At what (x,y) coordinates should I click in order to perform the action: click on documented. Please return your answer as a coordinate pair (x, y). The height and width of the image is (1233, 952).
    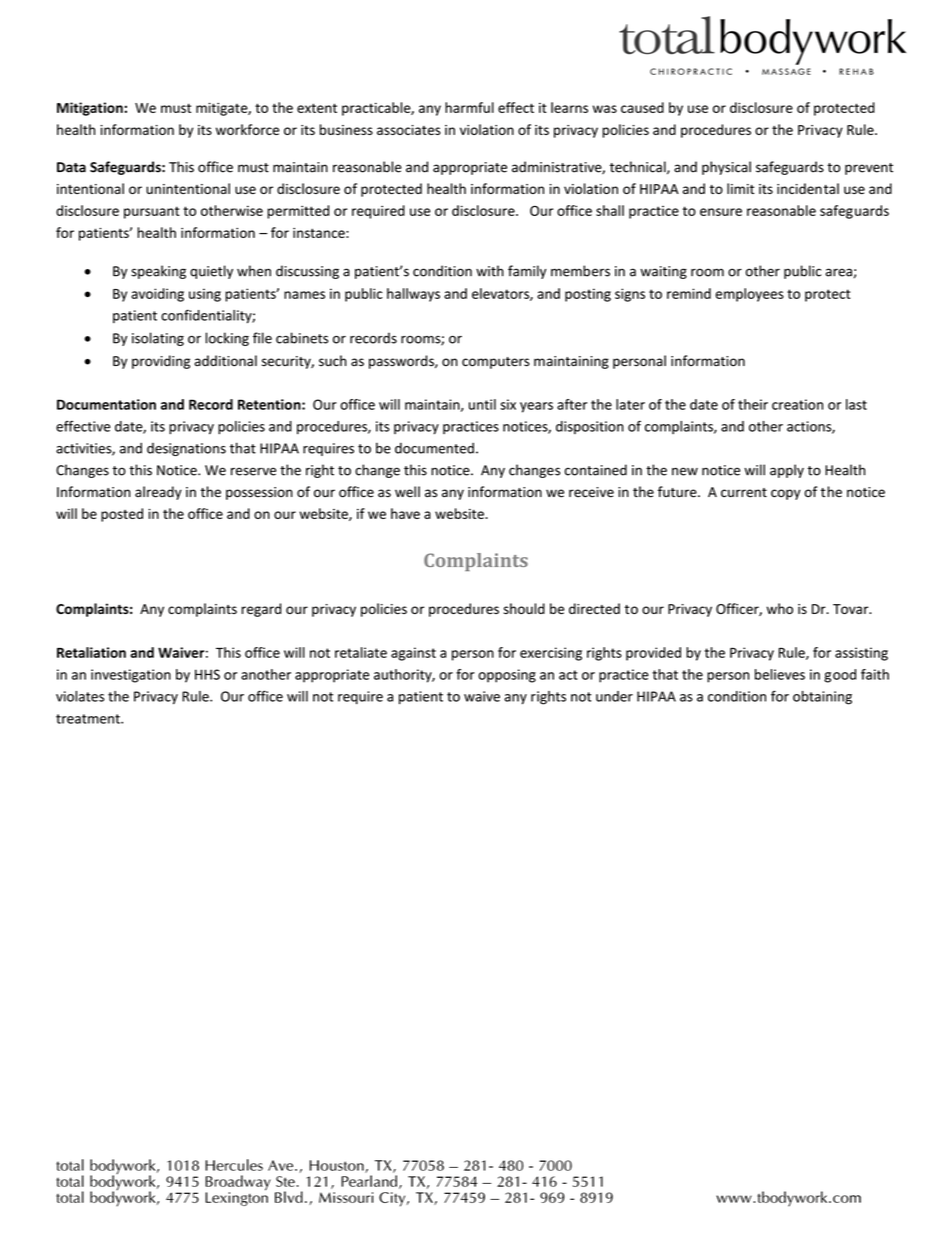
    Looking at the image, I should click on (434, 448).
